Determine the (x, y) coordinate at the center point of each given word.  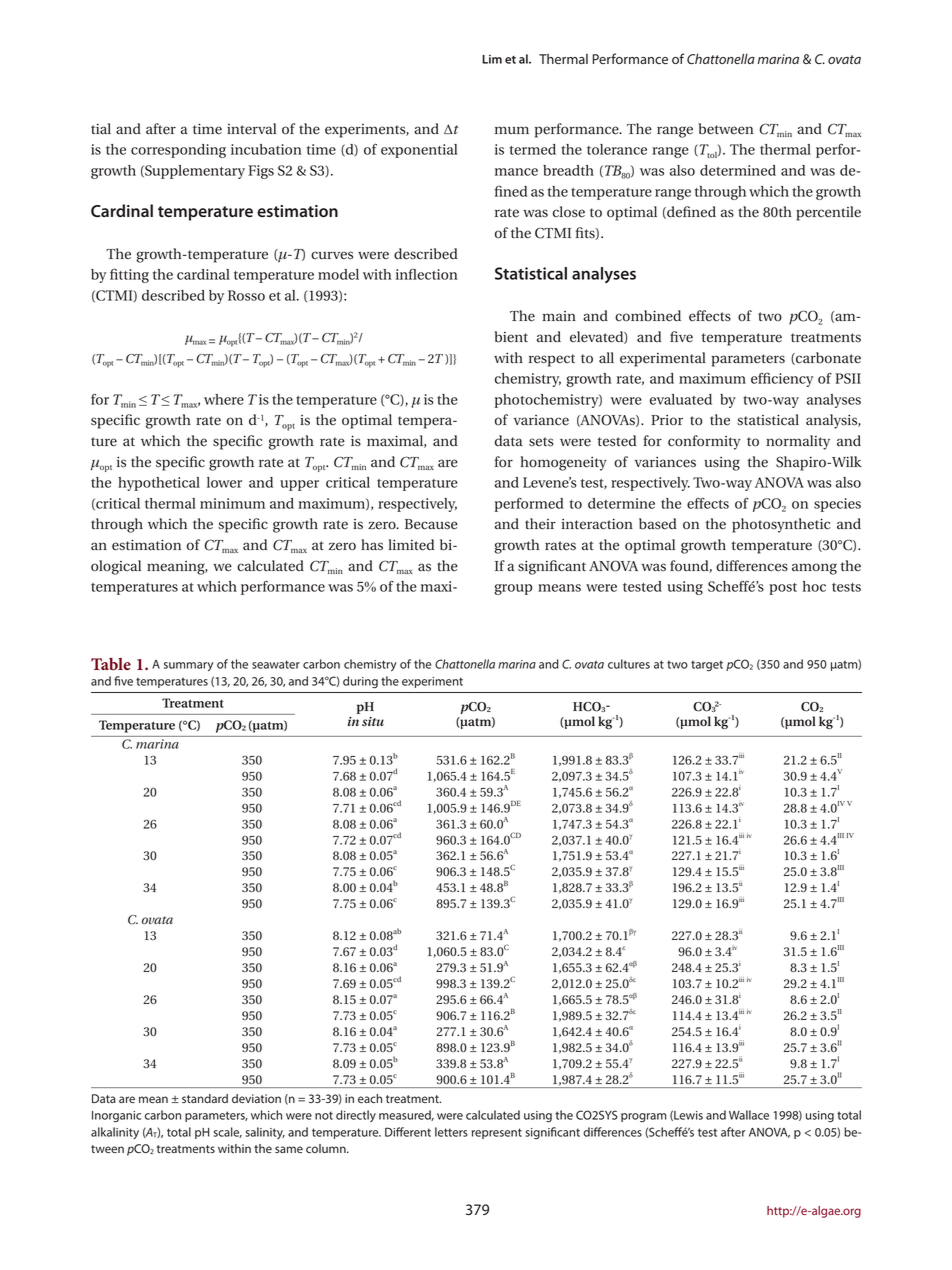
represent (497, 1133)
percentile (828, 213)
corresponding (178, 151)
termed (532, 149)
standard (205, 1098)
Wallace (749, 1115)
